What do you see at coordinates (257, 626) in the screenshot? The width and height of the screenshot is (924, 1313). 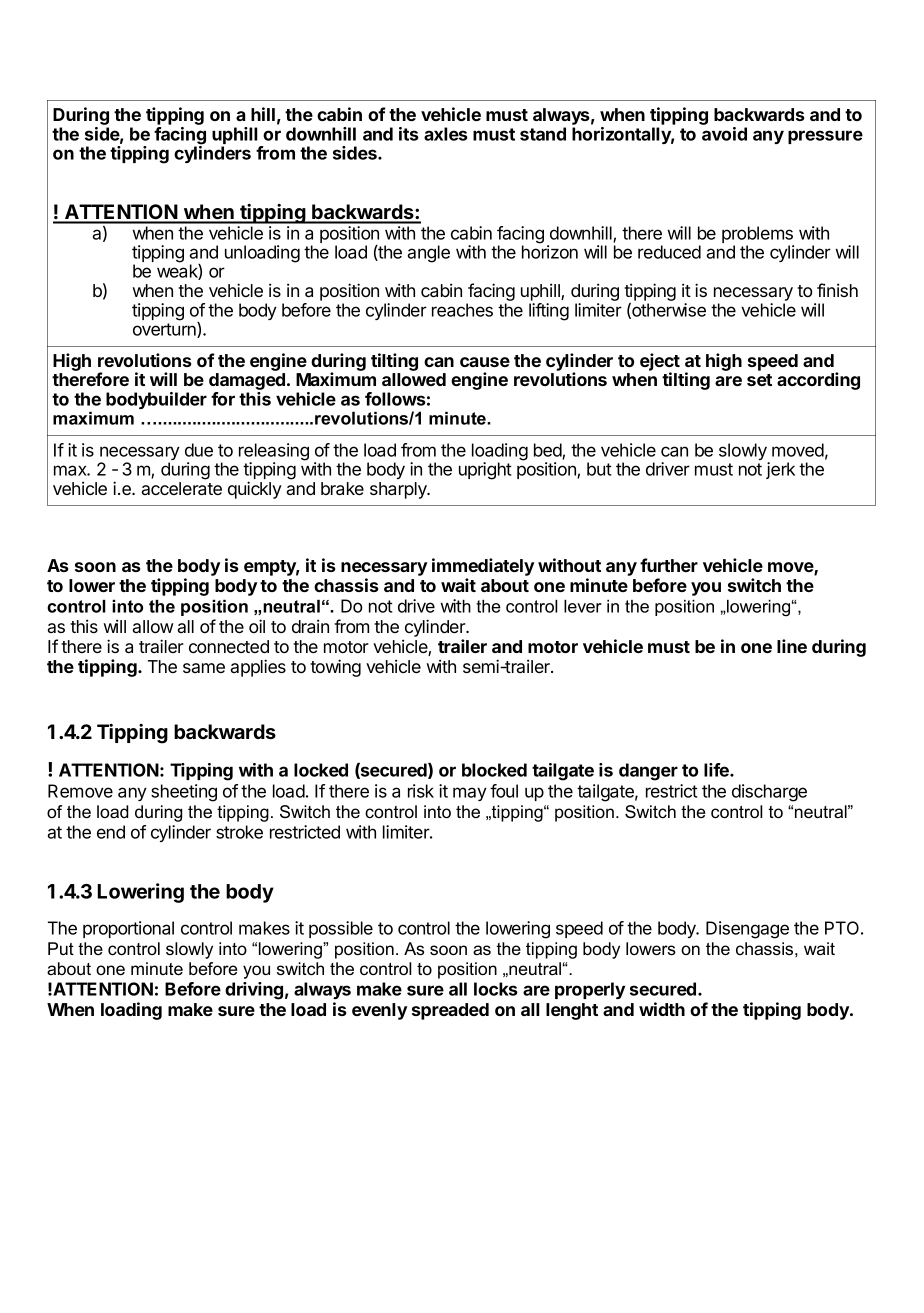 I see `oil` at bounding box center [257, 626].
